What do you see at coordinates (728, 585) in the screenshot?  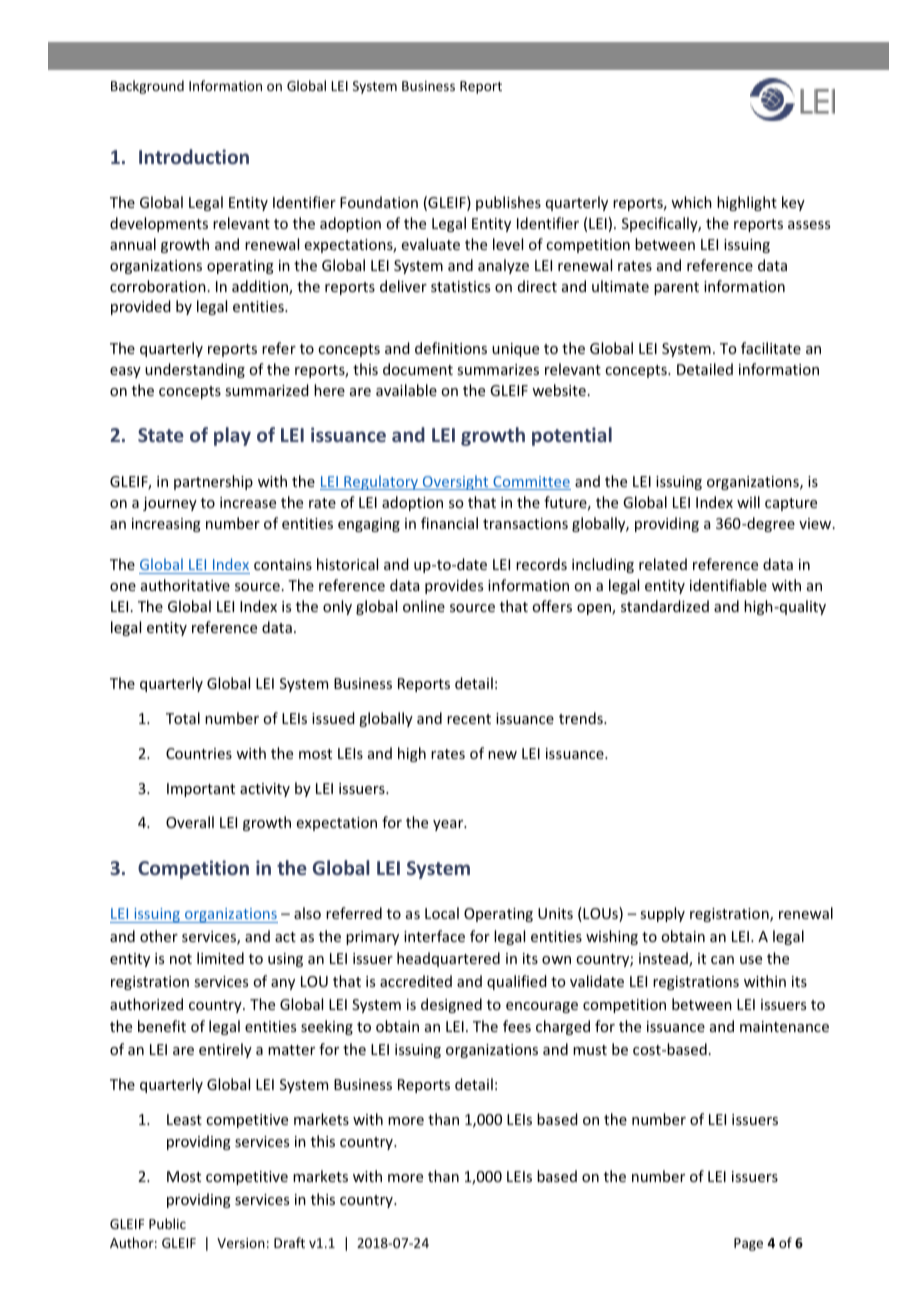 I see `identifiable` at bounding box center [728, 585].
